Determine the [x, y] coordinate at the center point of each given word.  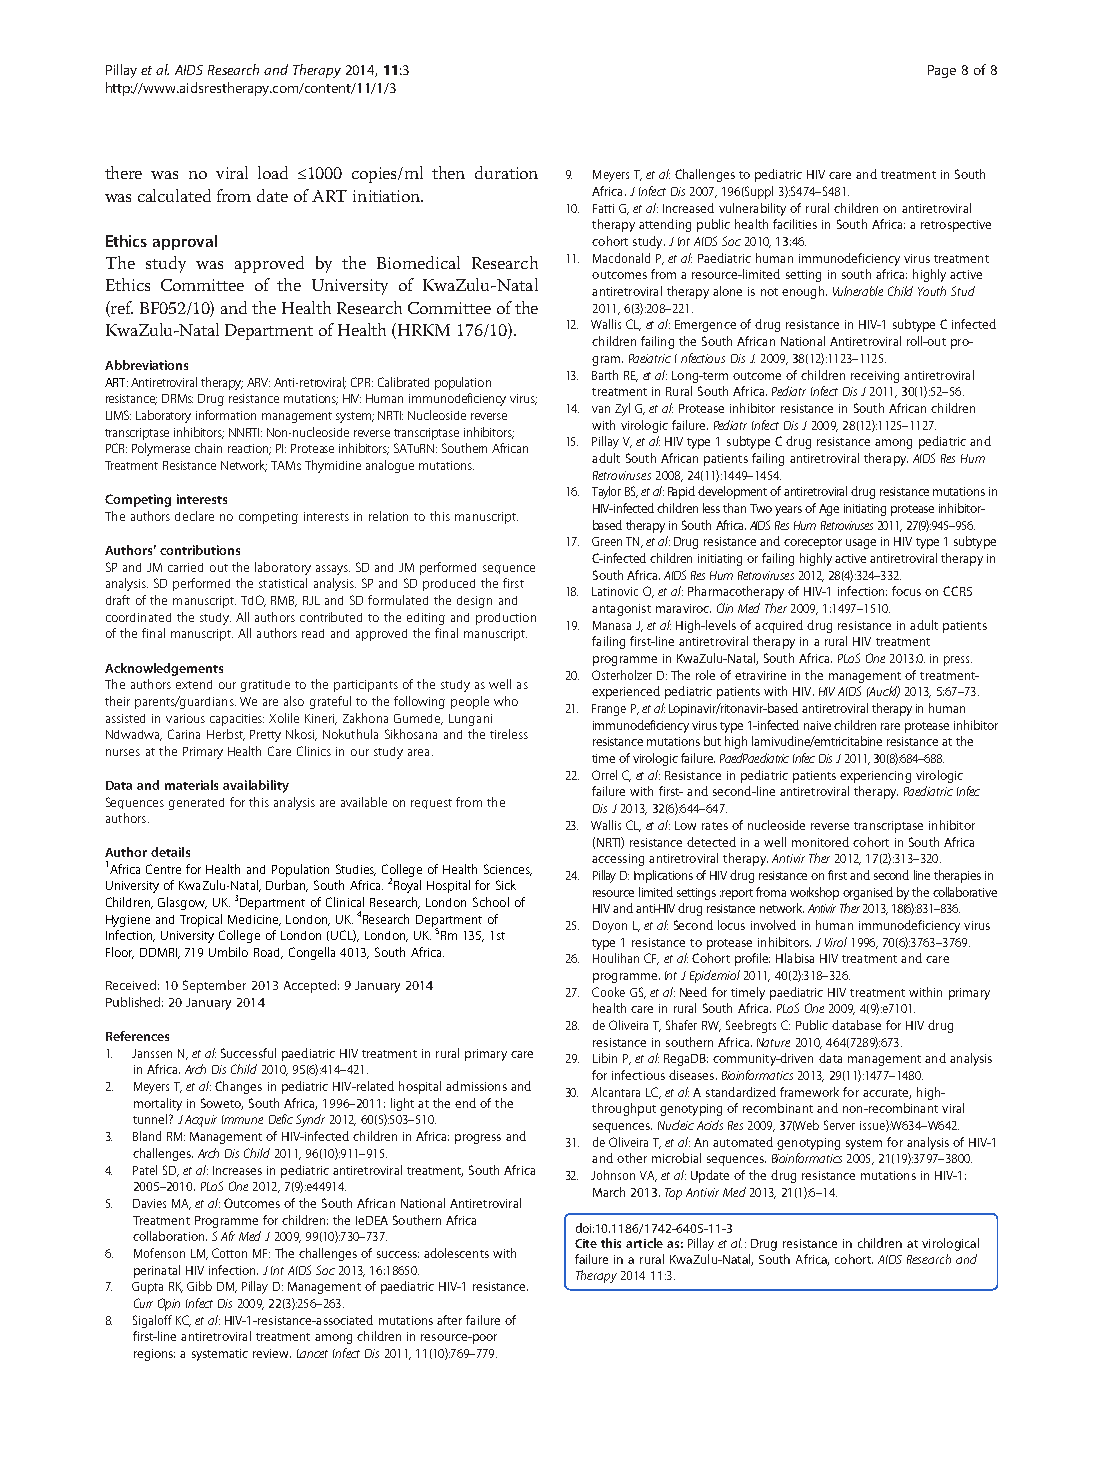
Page [942, 71]
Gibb [199, 1286]
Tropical [201, 920]
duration [506, 172]
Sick [506, 885]
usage [861, 544]
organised [868, 893]
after [449, 1320]
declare [194, 516]
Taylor [606, 492]
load [273, 172]
